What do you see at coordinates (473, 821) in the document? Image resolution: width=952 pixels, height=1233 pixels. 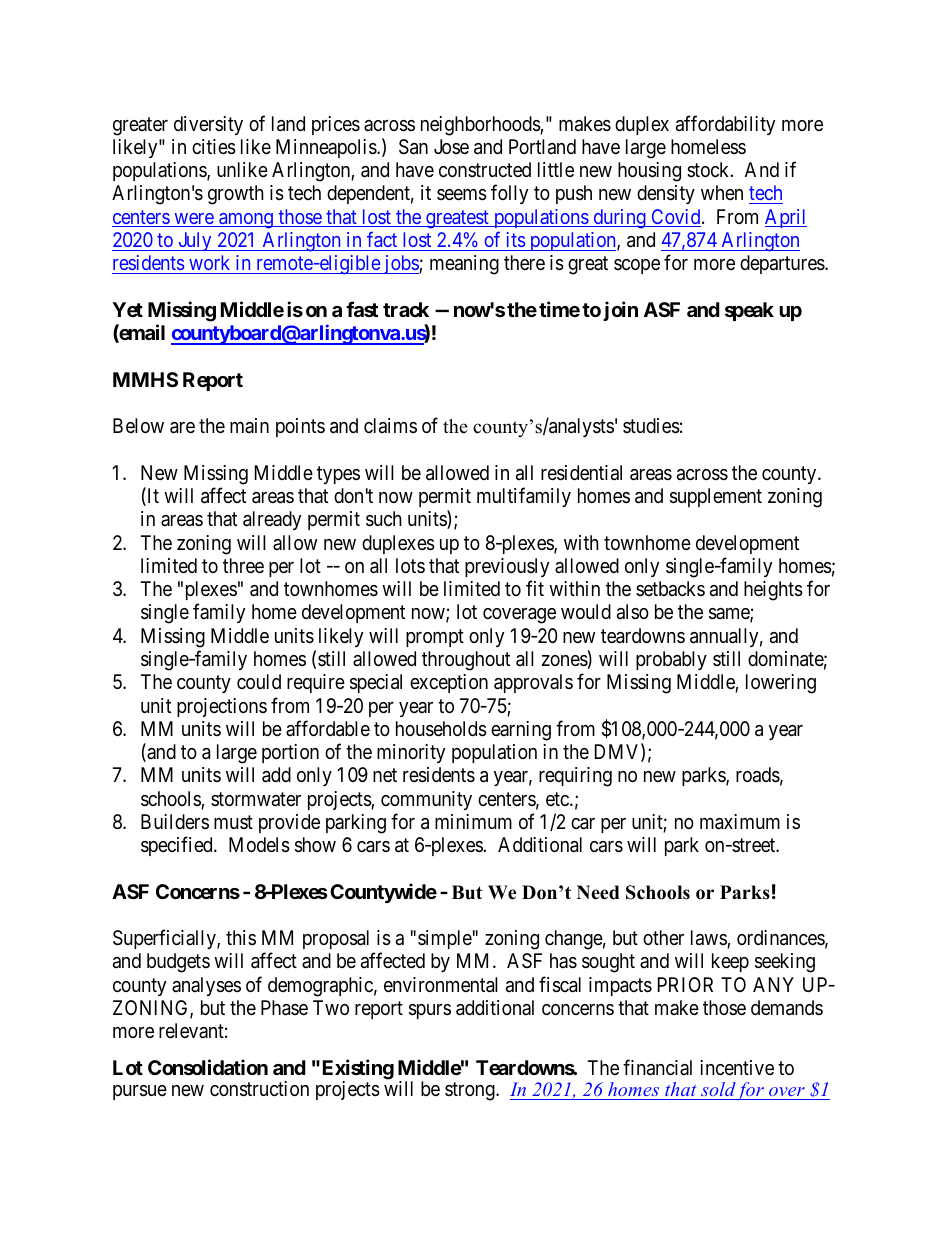 I see `minimum` at bounding box center [473, 821].
